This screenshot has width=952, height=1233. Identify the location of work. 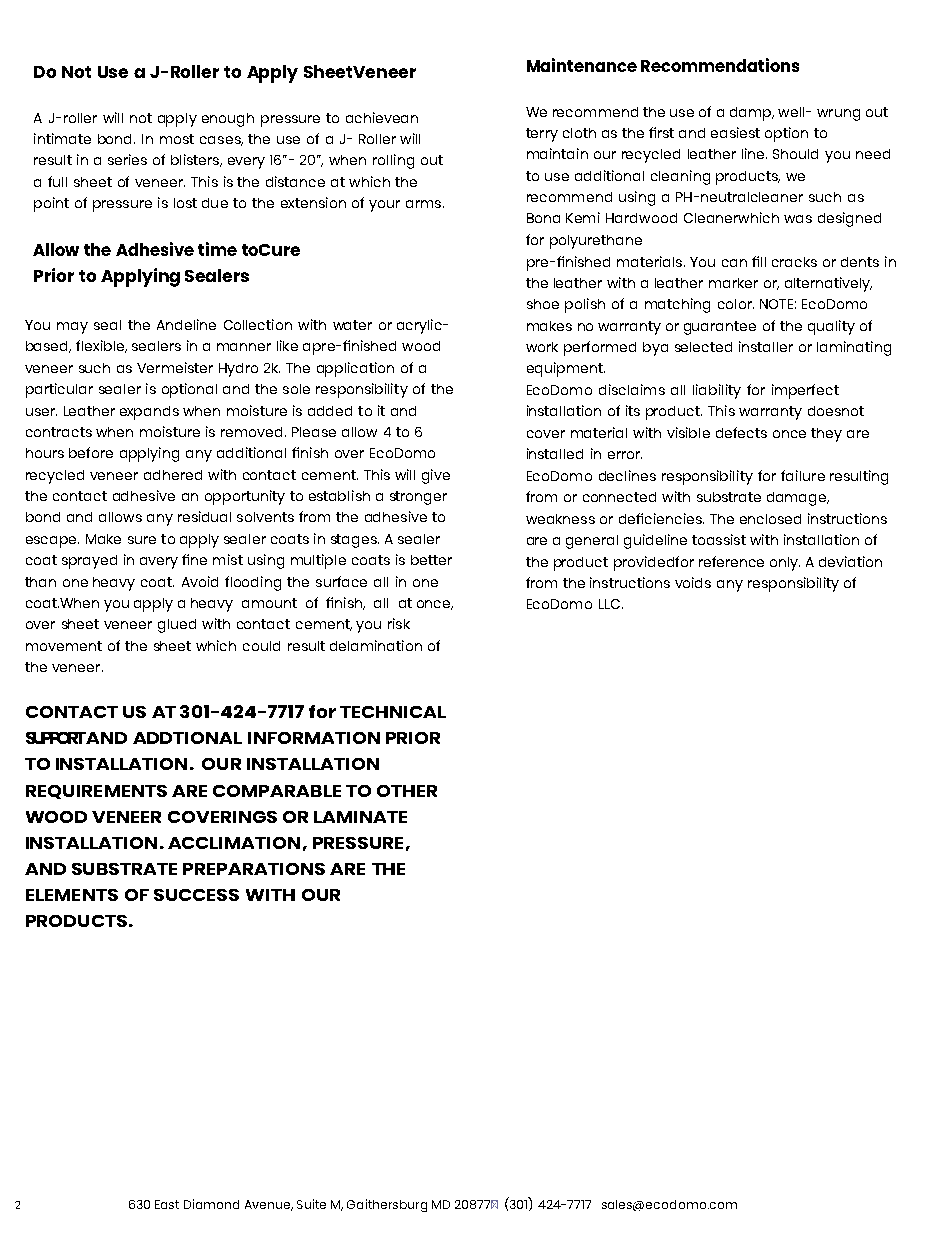
(542, 347).
